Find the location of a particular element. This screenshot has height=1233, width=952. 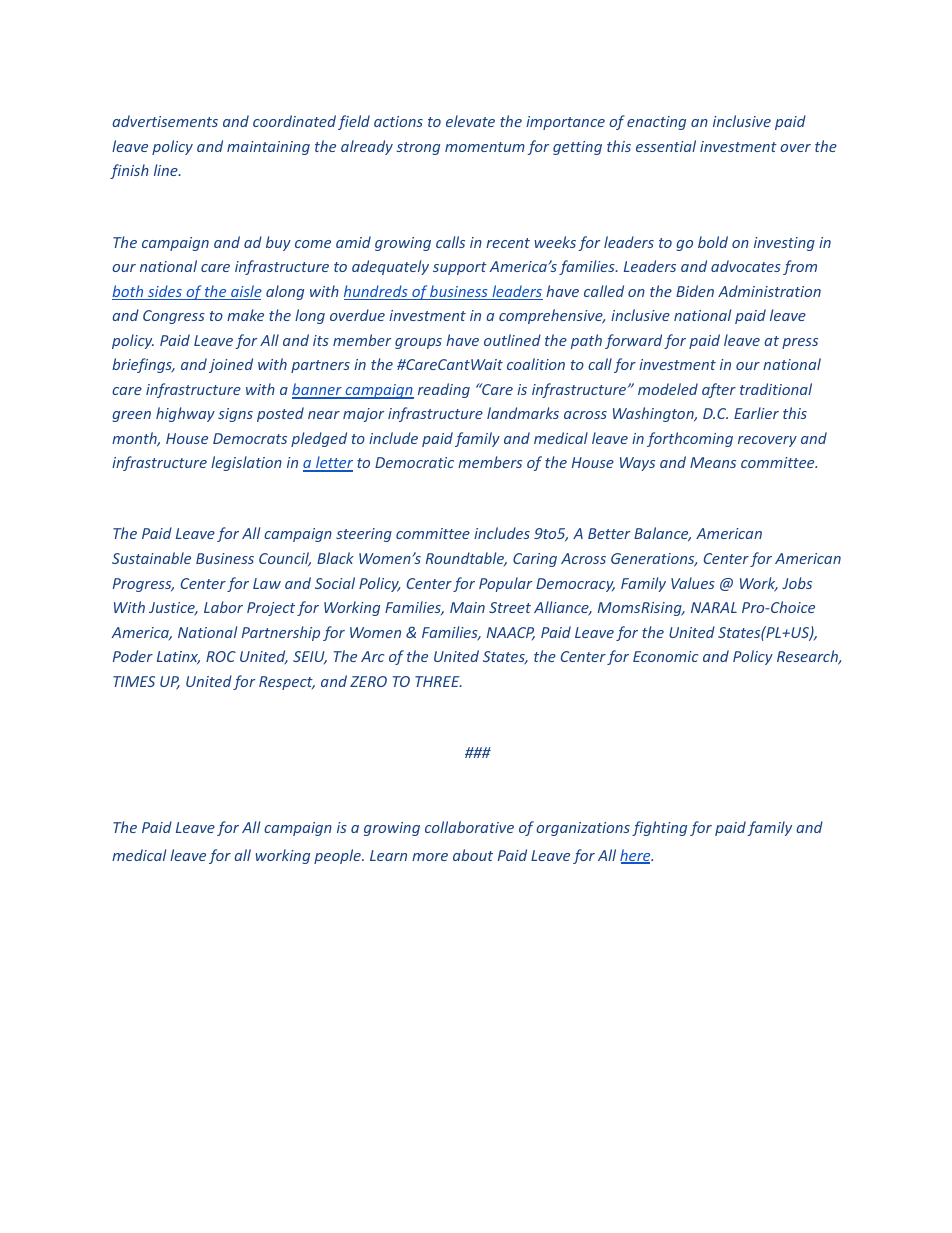

fighting is located at coordinates (659, 828).
